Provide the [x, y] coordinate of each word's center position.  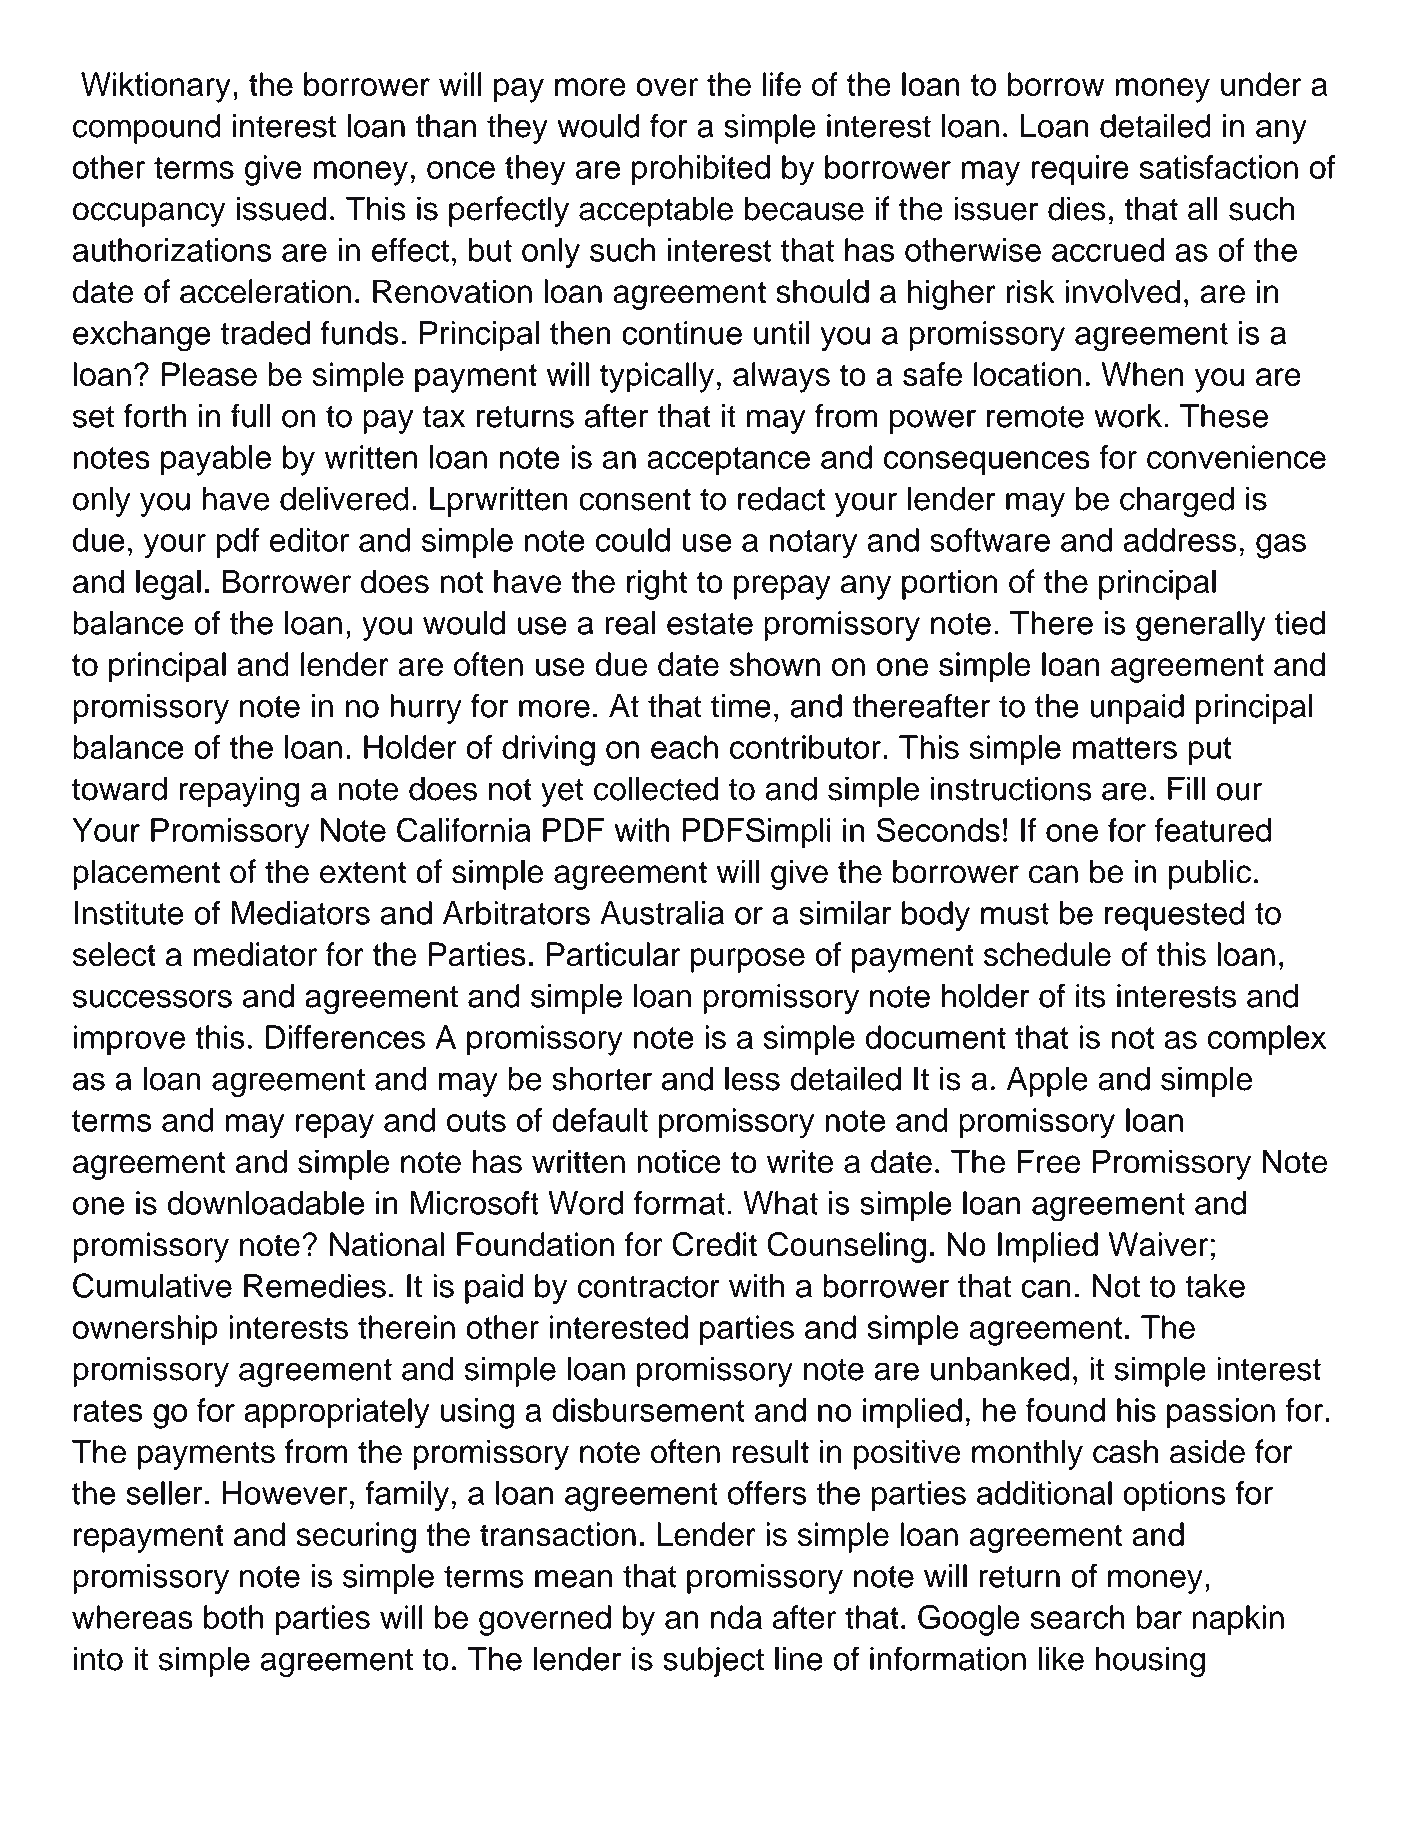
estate [710, 624]
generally [1201, 626]
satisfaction [1219, 167]
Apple [1047, 1081]
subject [713, 1662]
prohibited [701, 170]
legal [168, 584]
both [233, 1617]
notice [679, 1161]
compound [147, 129]
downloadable [265, 1203]
